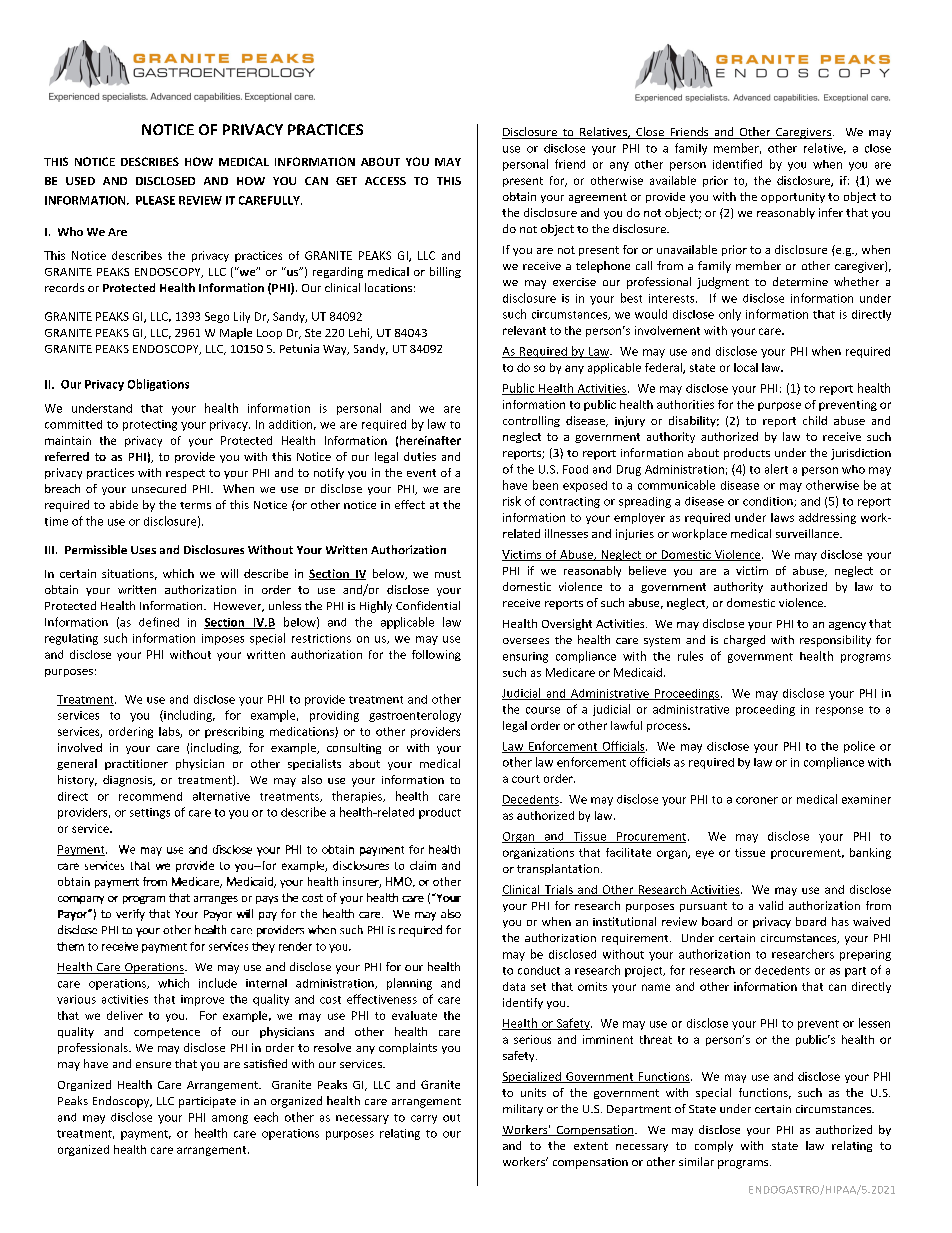  I want to click on among, so click(230, 1119).
